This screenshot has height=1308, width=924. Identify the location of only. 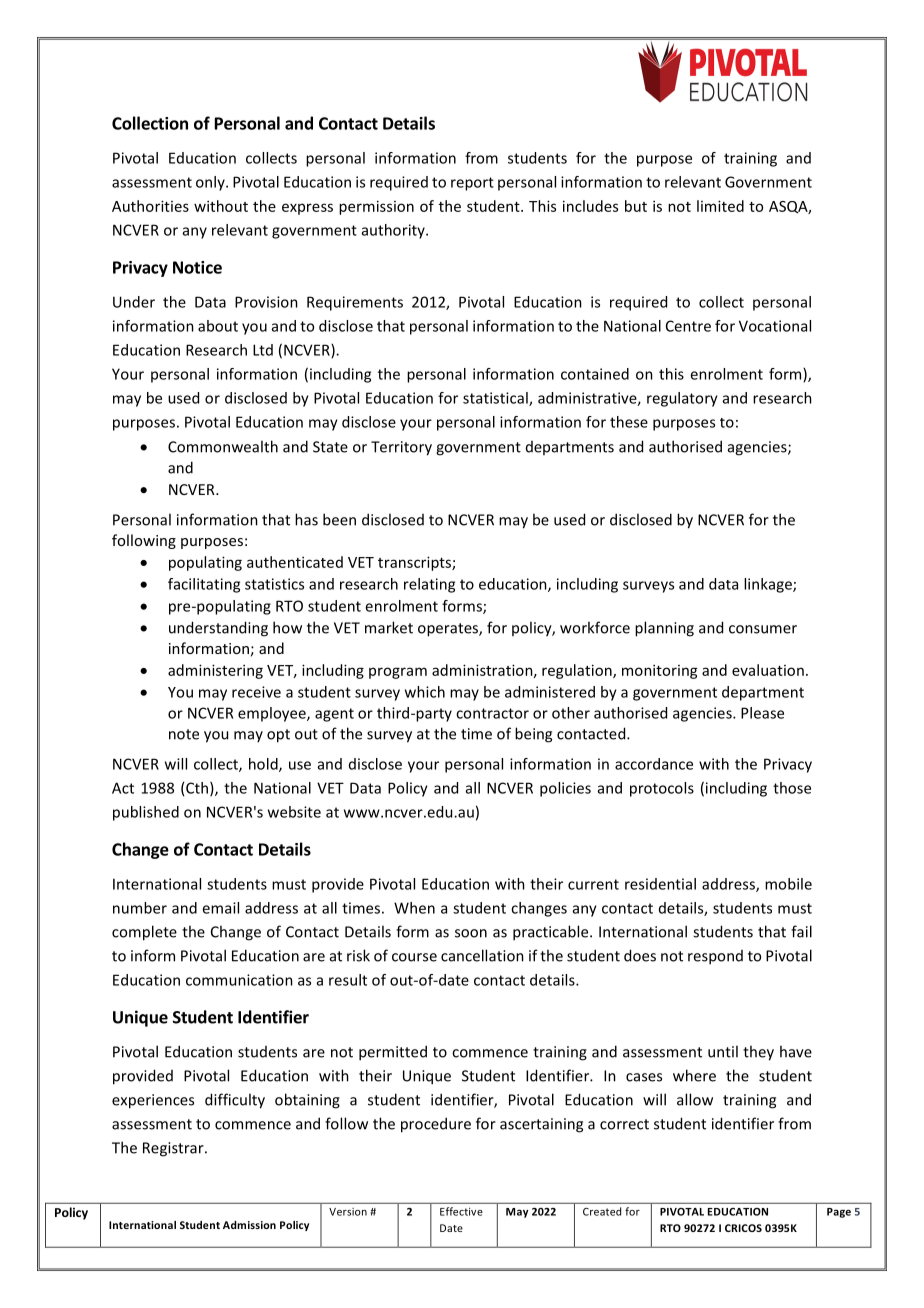
(211, 183).
